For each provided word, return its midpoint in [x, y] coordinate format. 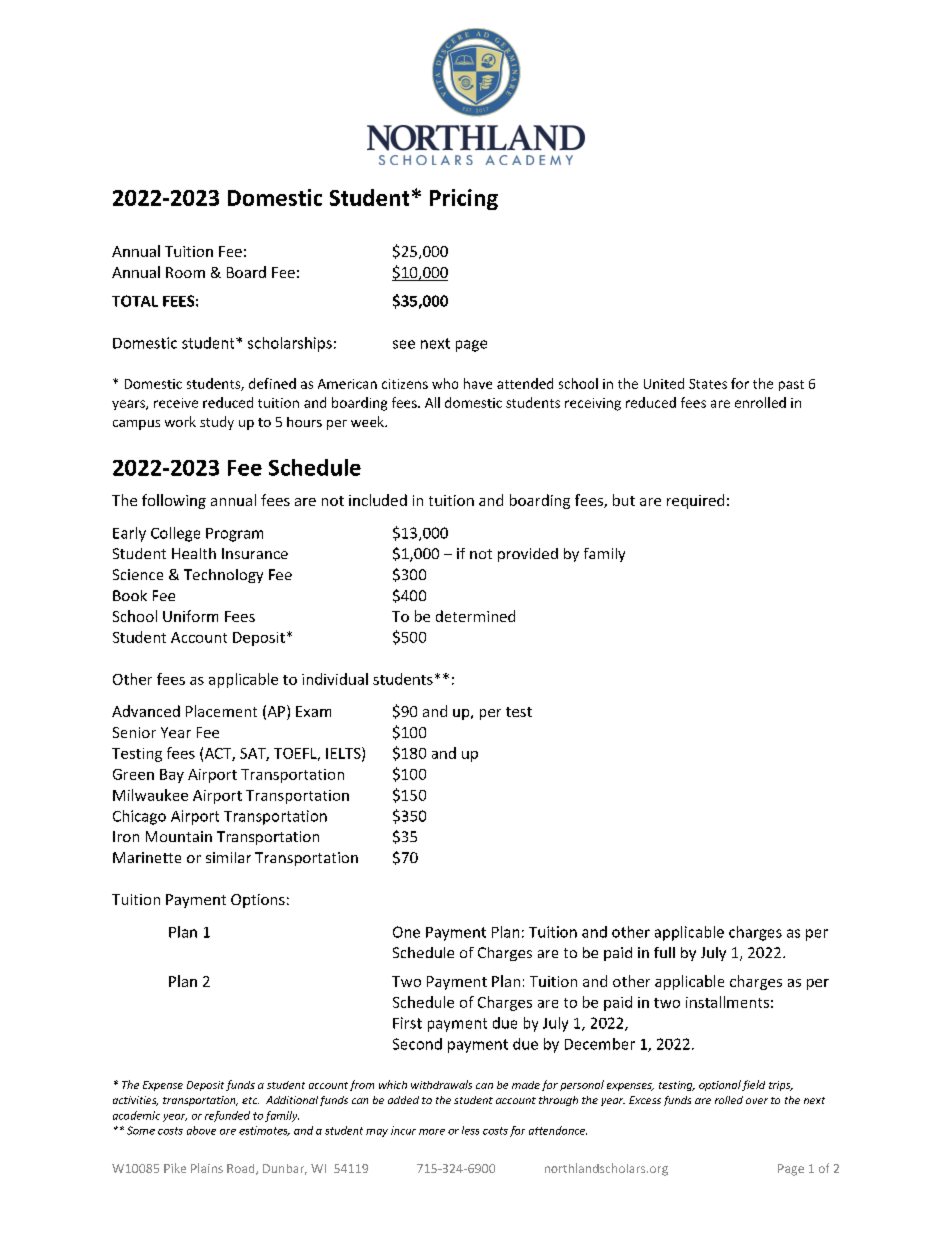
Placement [221, 711]
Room [185, 272]
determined [475, 616]
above [201, 1130]
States [708, 384]
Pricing [464, 199]
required [695, 501]
